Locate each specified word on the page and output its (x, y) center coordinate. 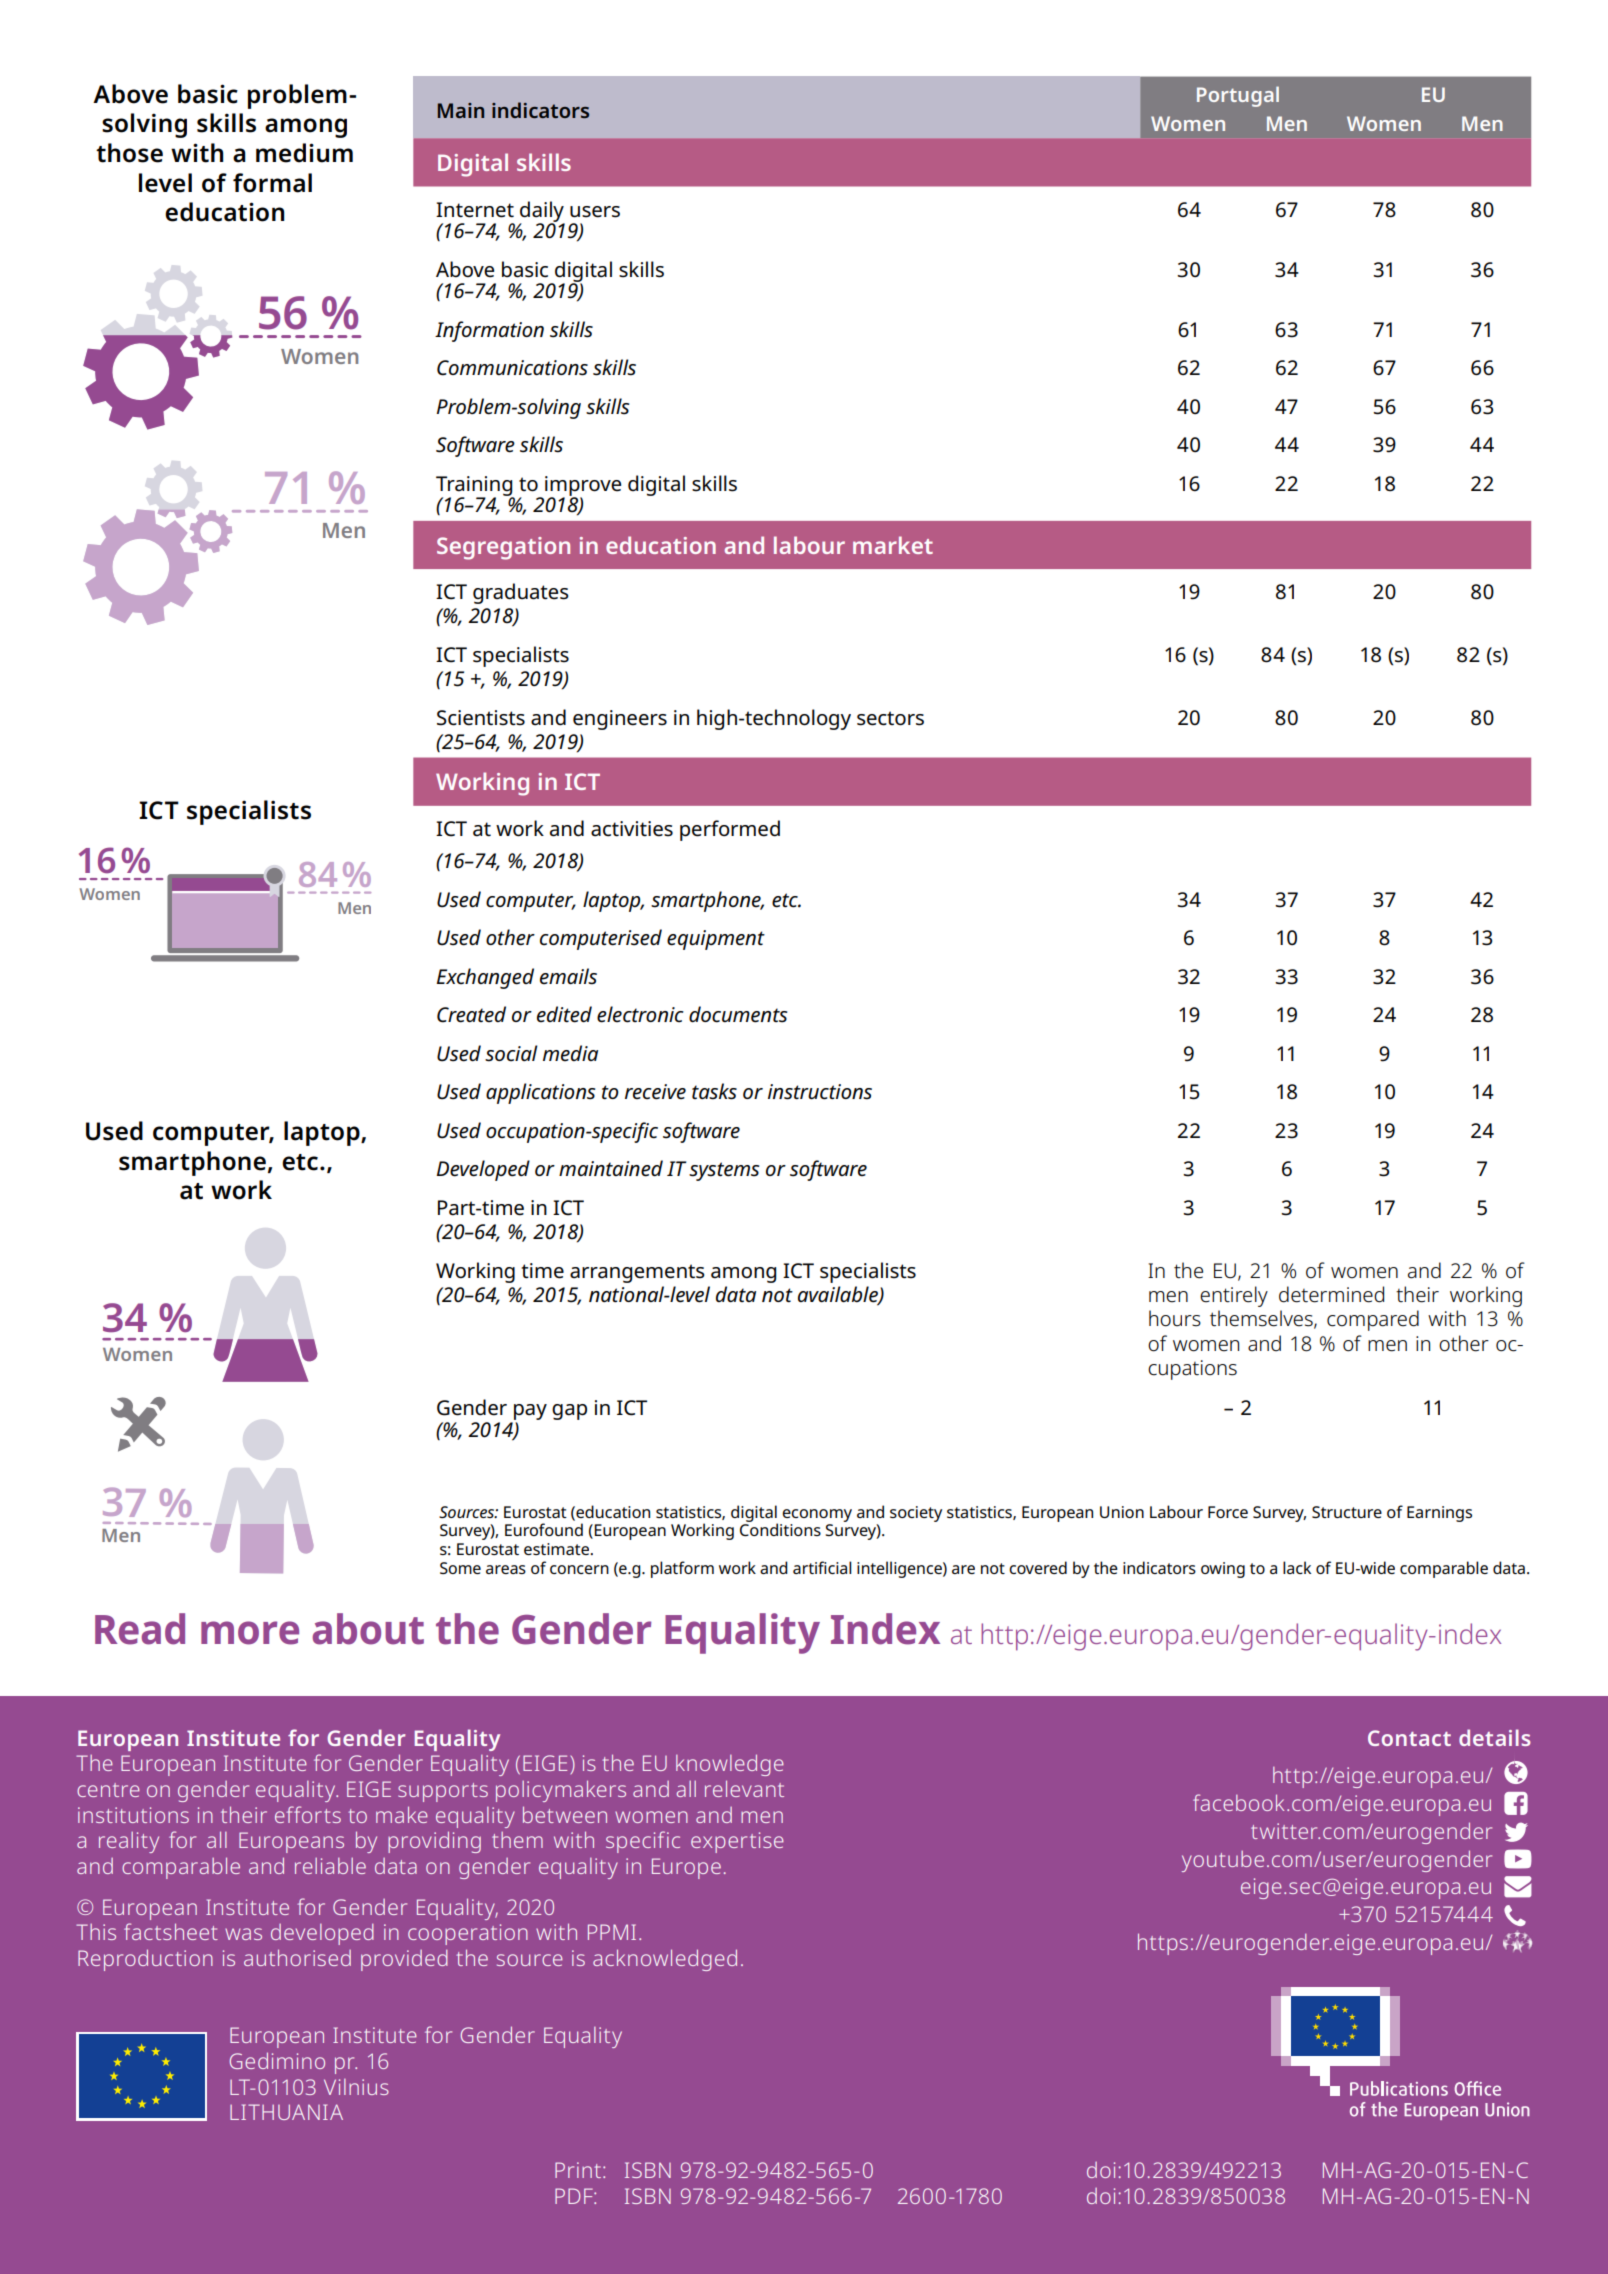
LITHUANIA (286, 2112)
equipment (716, 940)
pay (529, 1413)
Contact (1409, 1738)
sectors (890, 718)
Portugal (1238, 96)
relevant (744, 1788)
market (893, 545)
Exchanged (485, 978)
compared (1373, 1320)
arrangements (637, 1273)
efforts (308, 1814)
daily (542, 212)
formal (272, 183)
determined (1331, 1294)
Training (475, 487)
